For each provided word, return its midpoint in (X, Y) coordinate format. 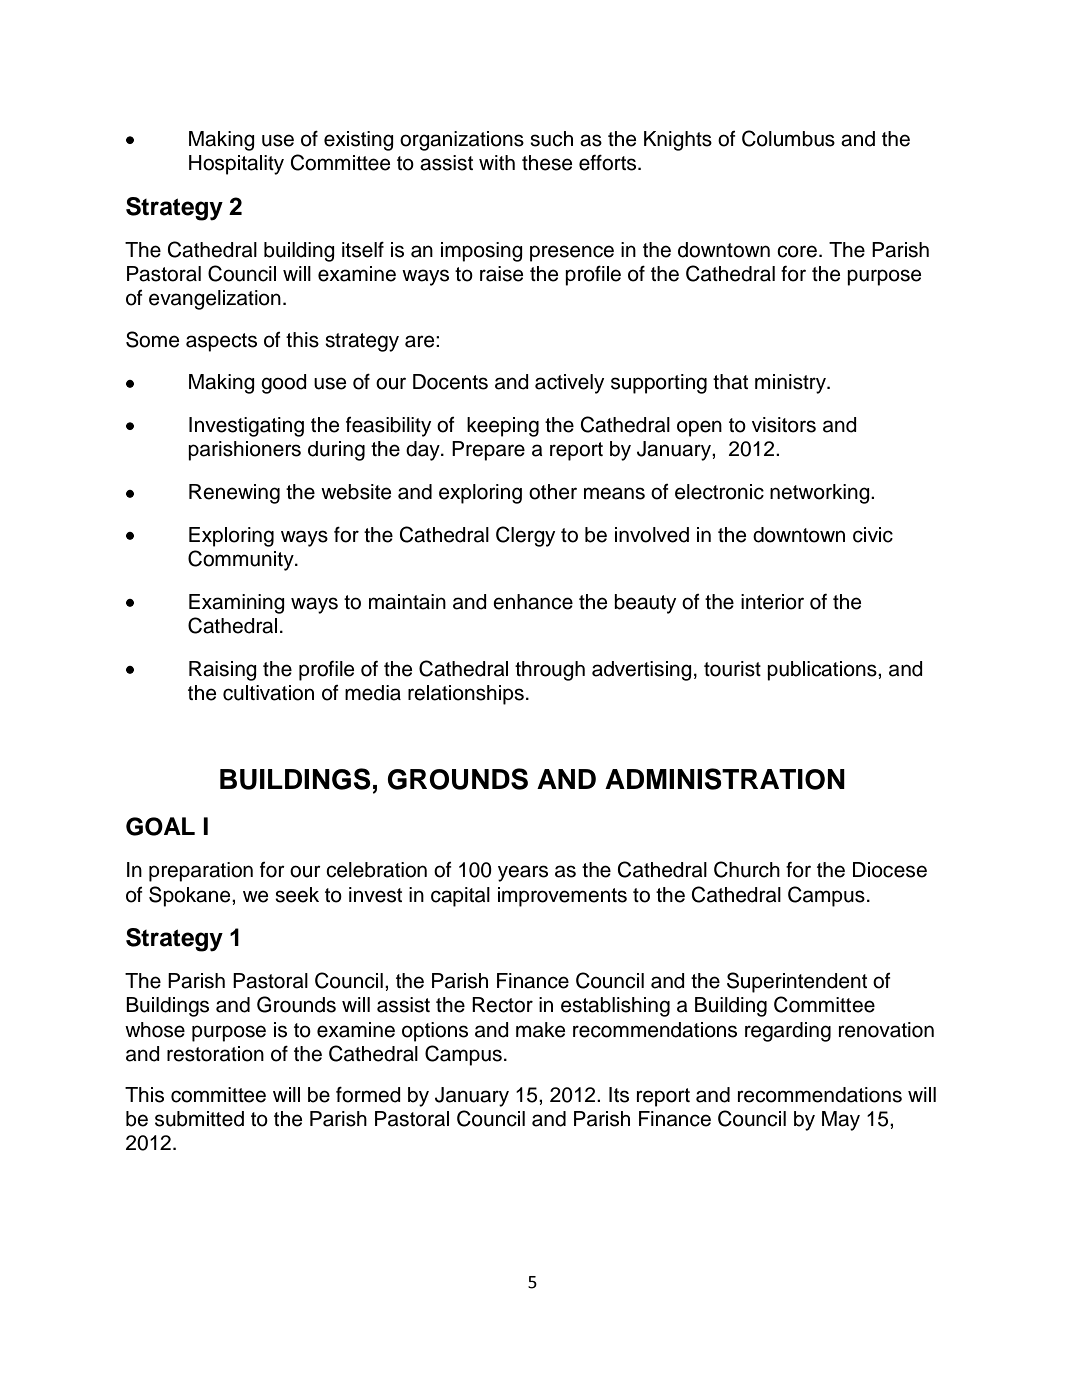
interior (772, 602)
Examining (237, 604)
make (541, 1030)
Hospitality (236, 165)
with (497, 162)
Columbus (788, 138)
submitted (199, 1119)
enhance (533, 602)
